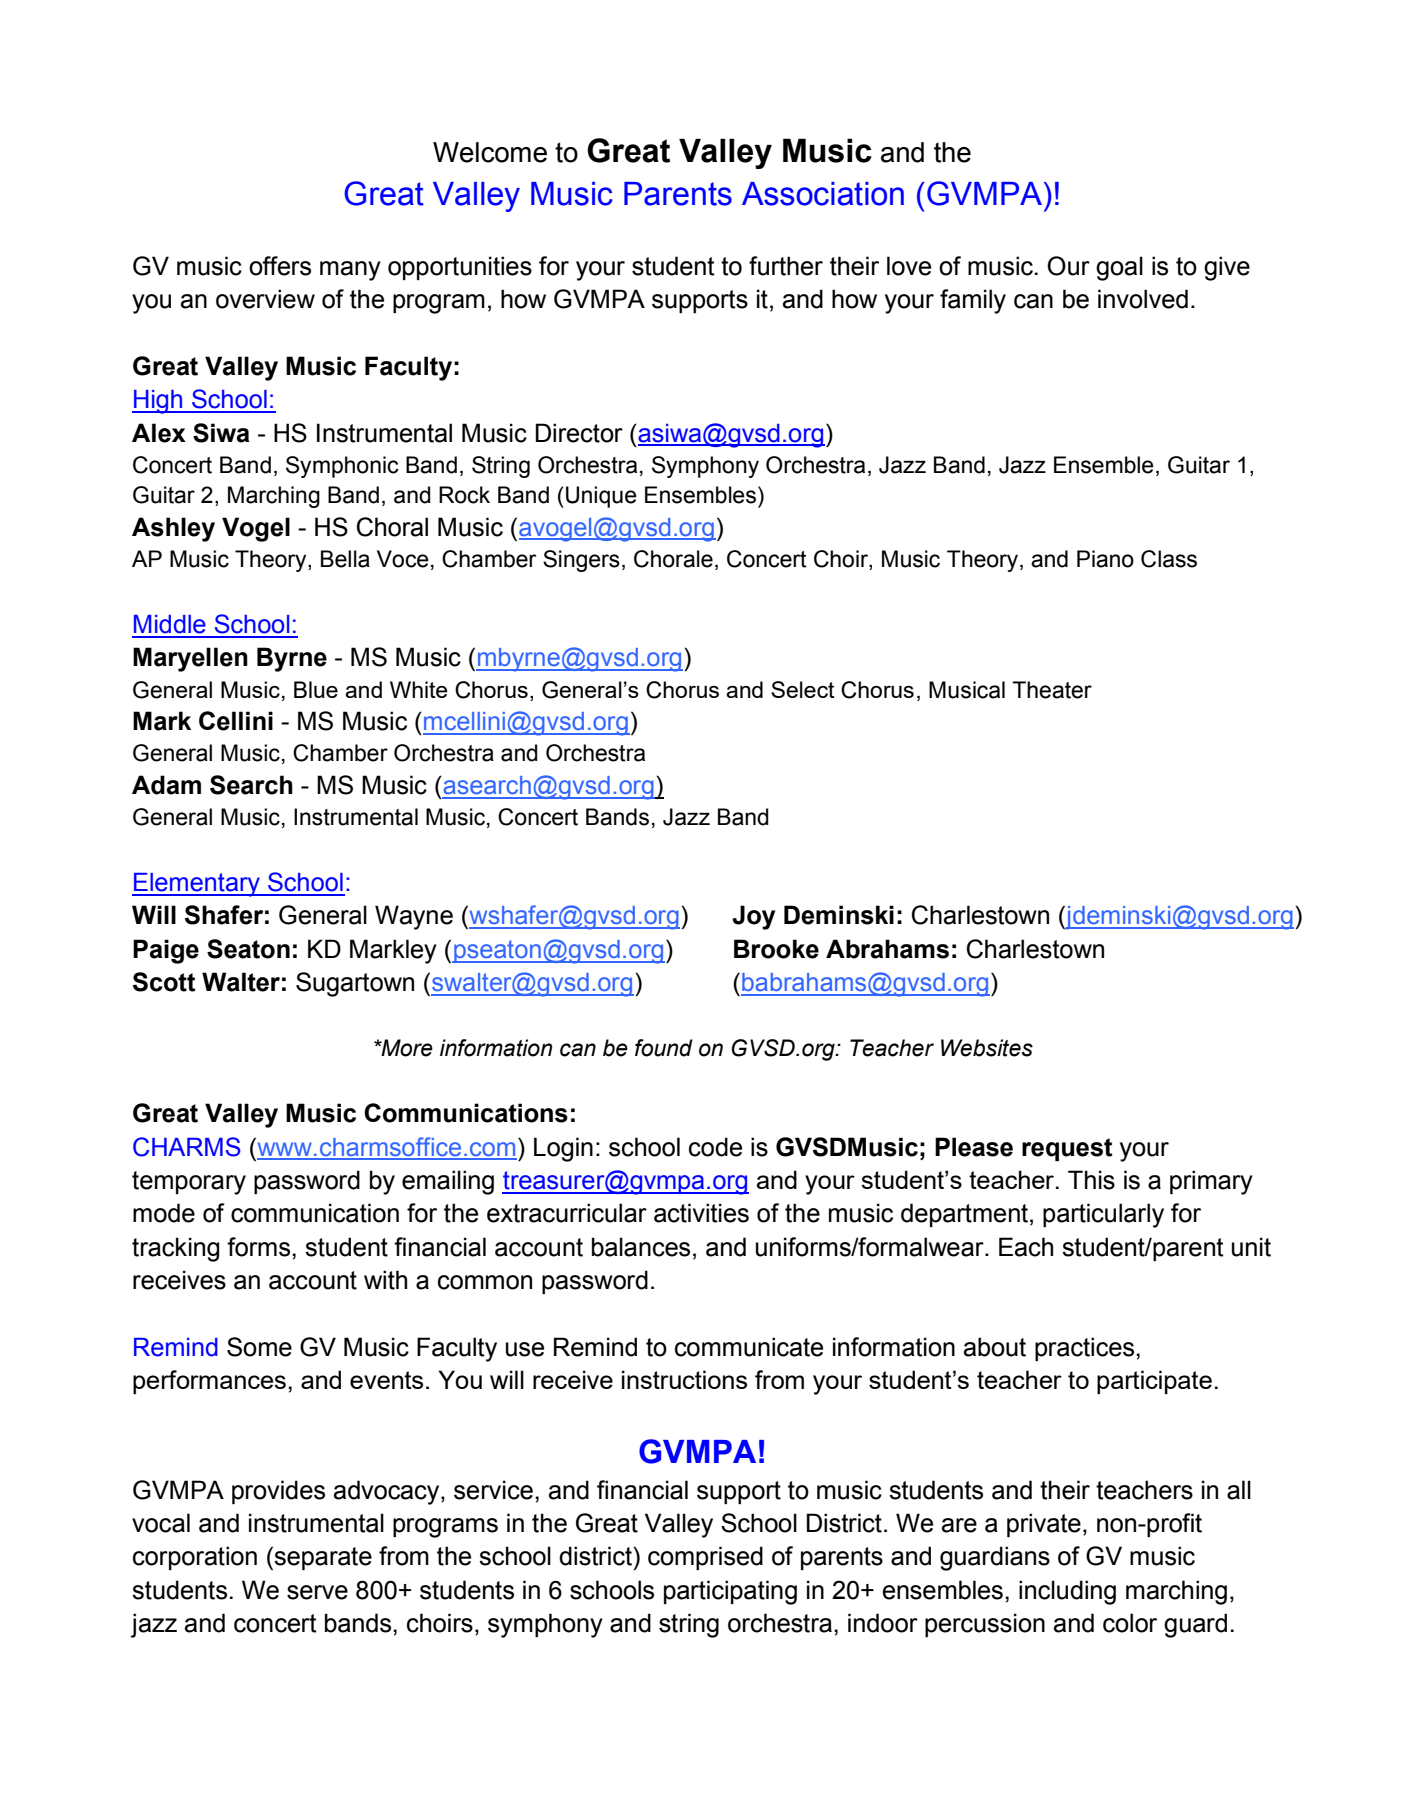 This document has width=1405, height=1819. What do you see at coordinates (1067, 1592) in the document?
I see `including` at bounding box center [1067, 1592].
